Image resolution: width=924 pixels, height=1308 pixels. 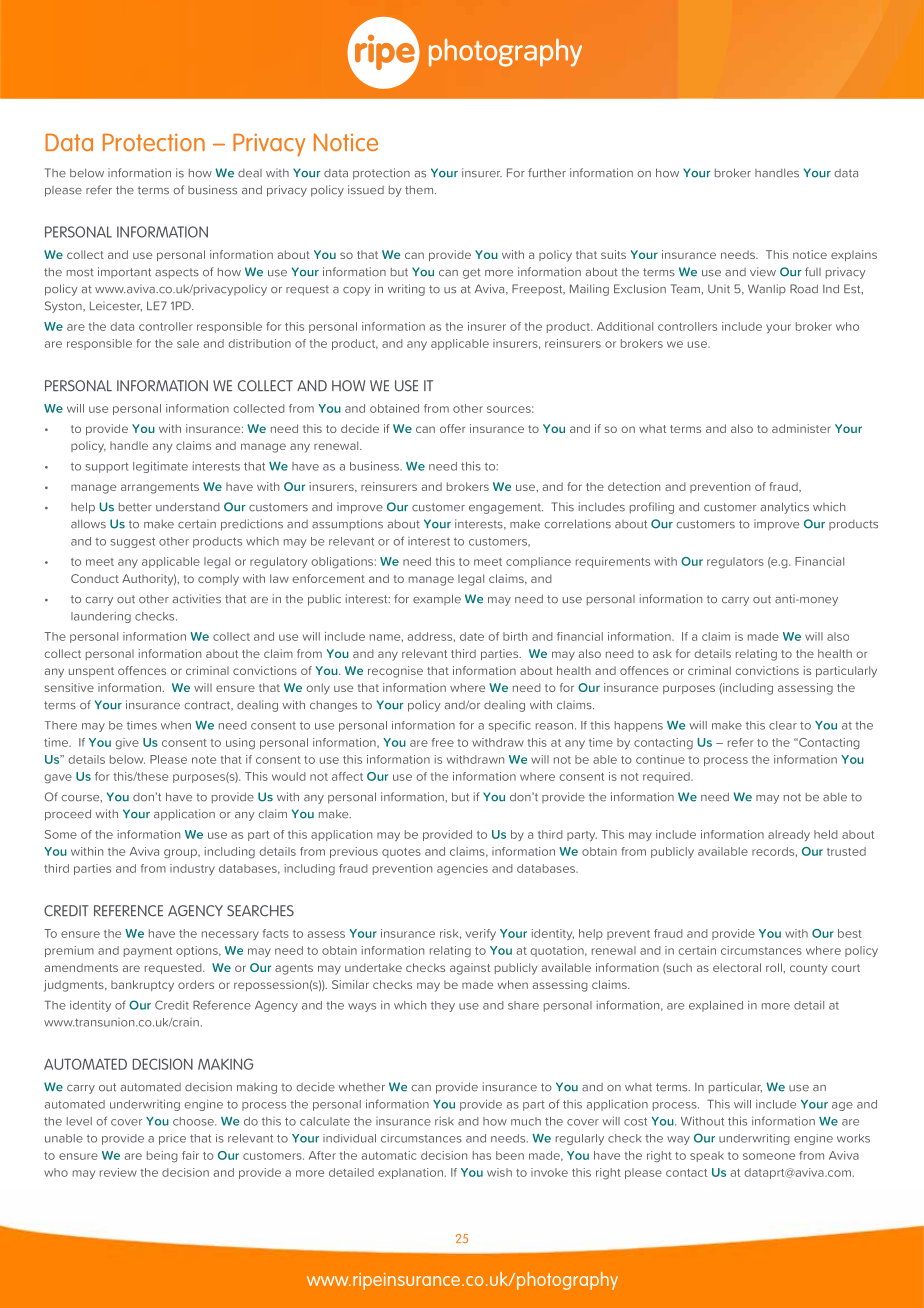 What do you see at coordinates (148, 952) in the screenshot?
I see `payment` at bounding box center [148, 952].
